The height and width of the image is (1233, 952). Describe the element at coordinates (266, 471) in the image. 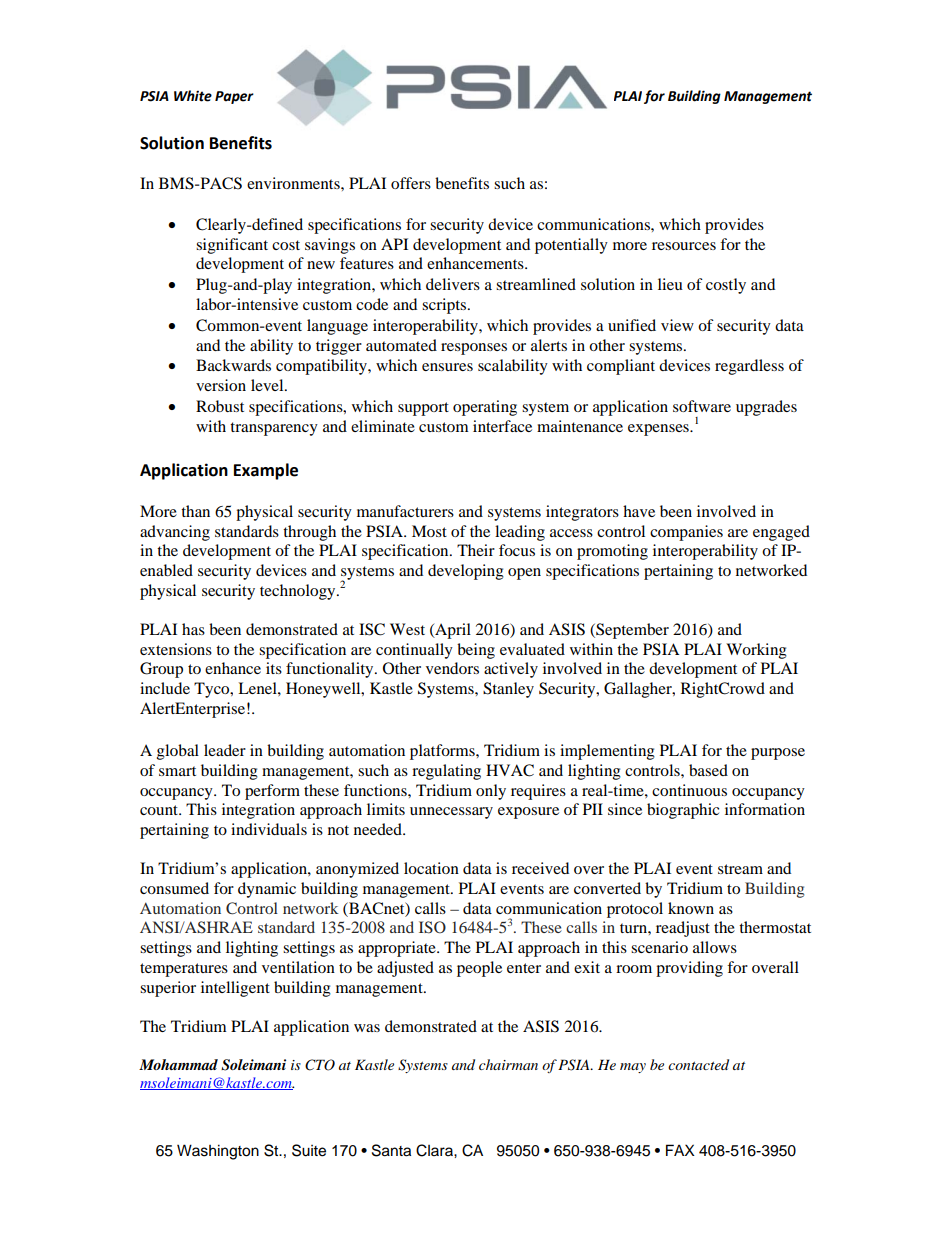

I see `Example` at that location.
